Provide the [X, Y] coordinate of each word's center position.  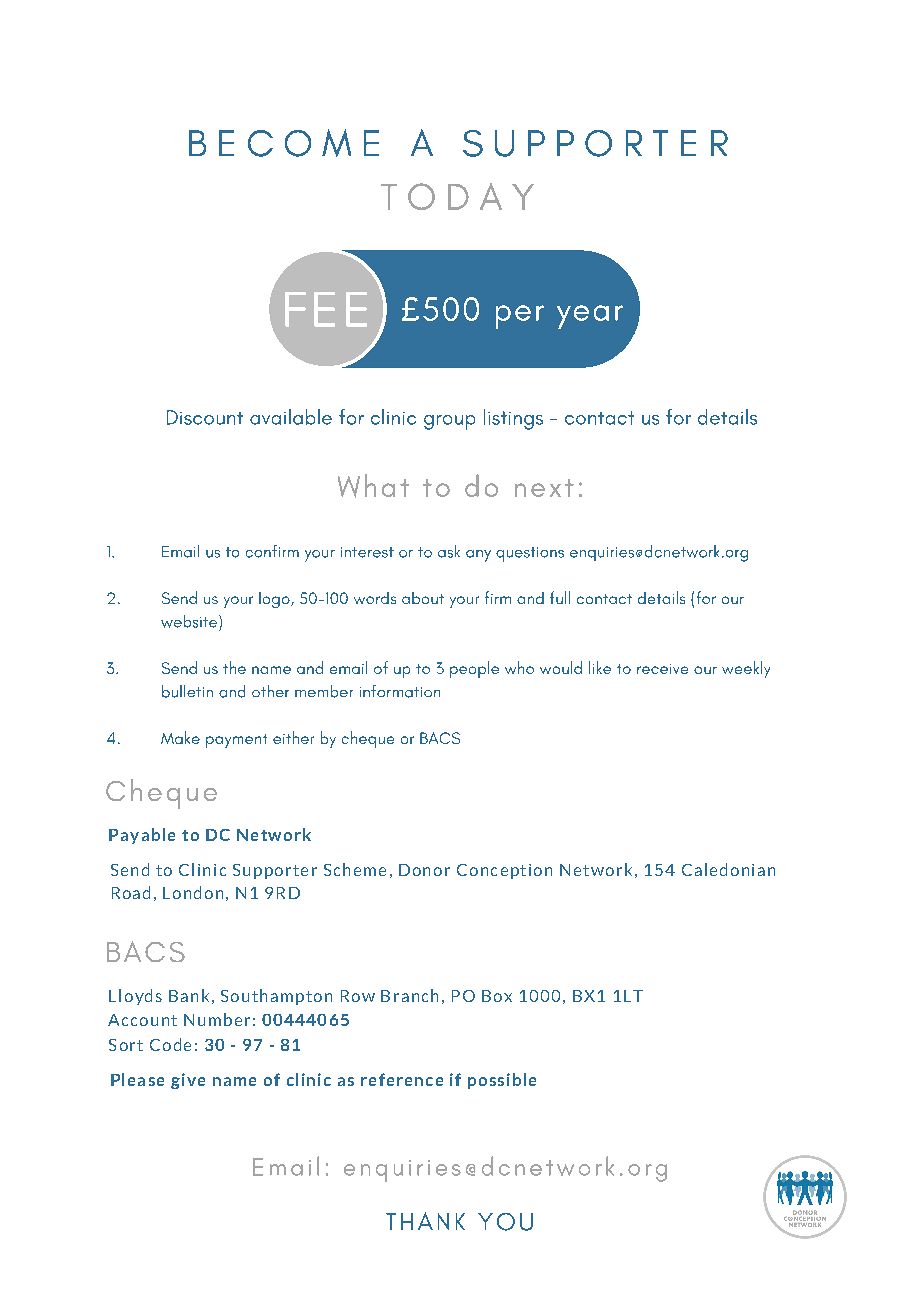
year [590, 317]
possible [502, 1081]
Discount [205, 417]
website [190, 623]
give [188, 1081]
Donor [424, 870]
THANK [425, 1221]
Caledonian [728, 869]
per [520, 317]
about [423, 598]
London [193, 892]
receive [662, 669]
